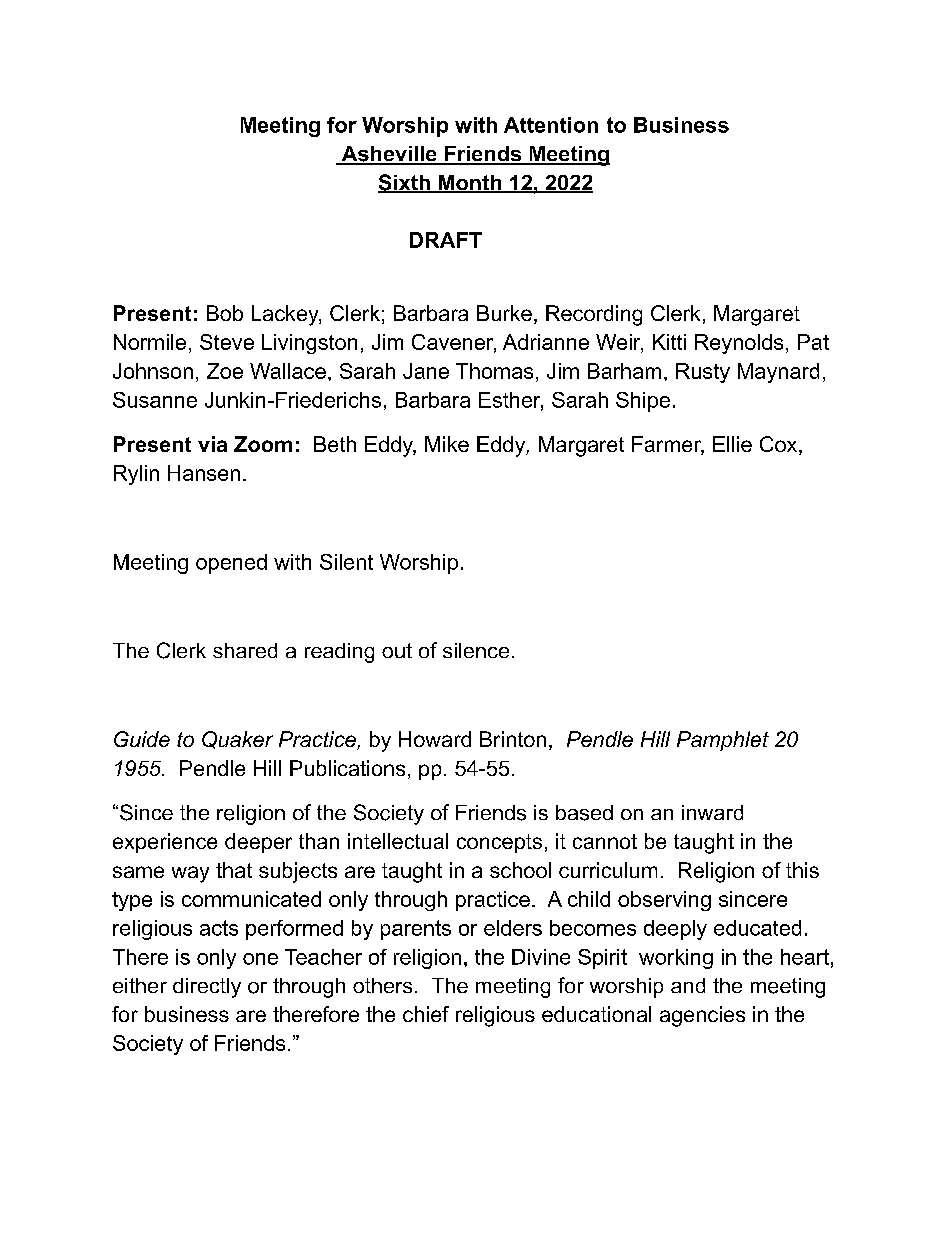  I want to click on Asheville, so click(389, 155).
